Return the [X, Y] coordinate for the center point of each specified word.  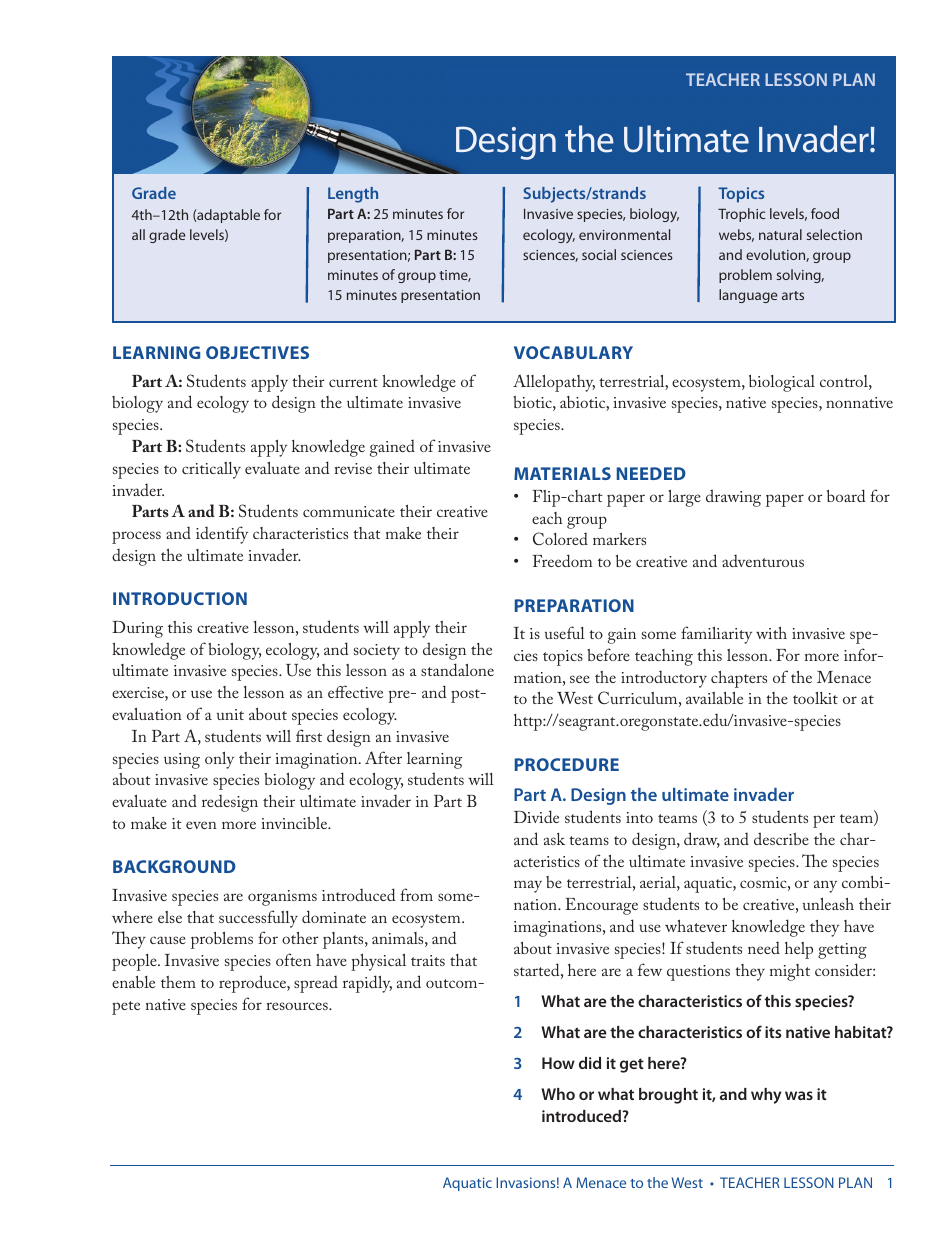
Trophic [741, 215]
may [528, 886]
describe [781, 838]
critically [211, 470]
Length [353, 195]
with [771, 633]
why [766, 1096]
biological [782, 383]
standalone [457, 669]
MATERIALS [562, 473]
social [599, 254]
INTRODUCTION [180, 598]
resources [298, 1006]
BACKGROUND [174, 866]
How [558, 1063]
